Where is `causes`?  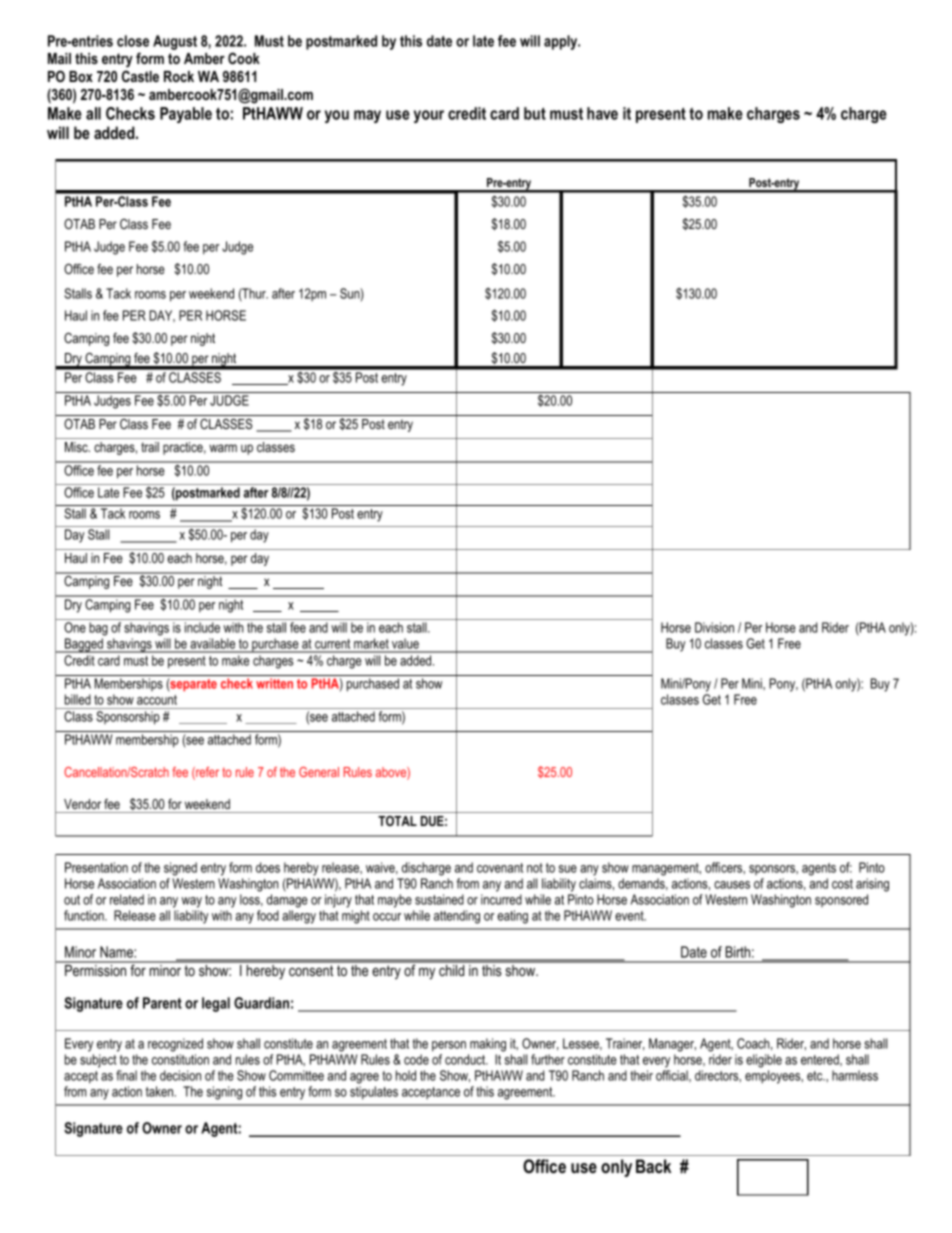
causes is located at coordinates (732, 885).
